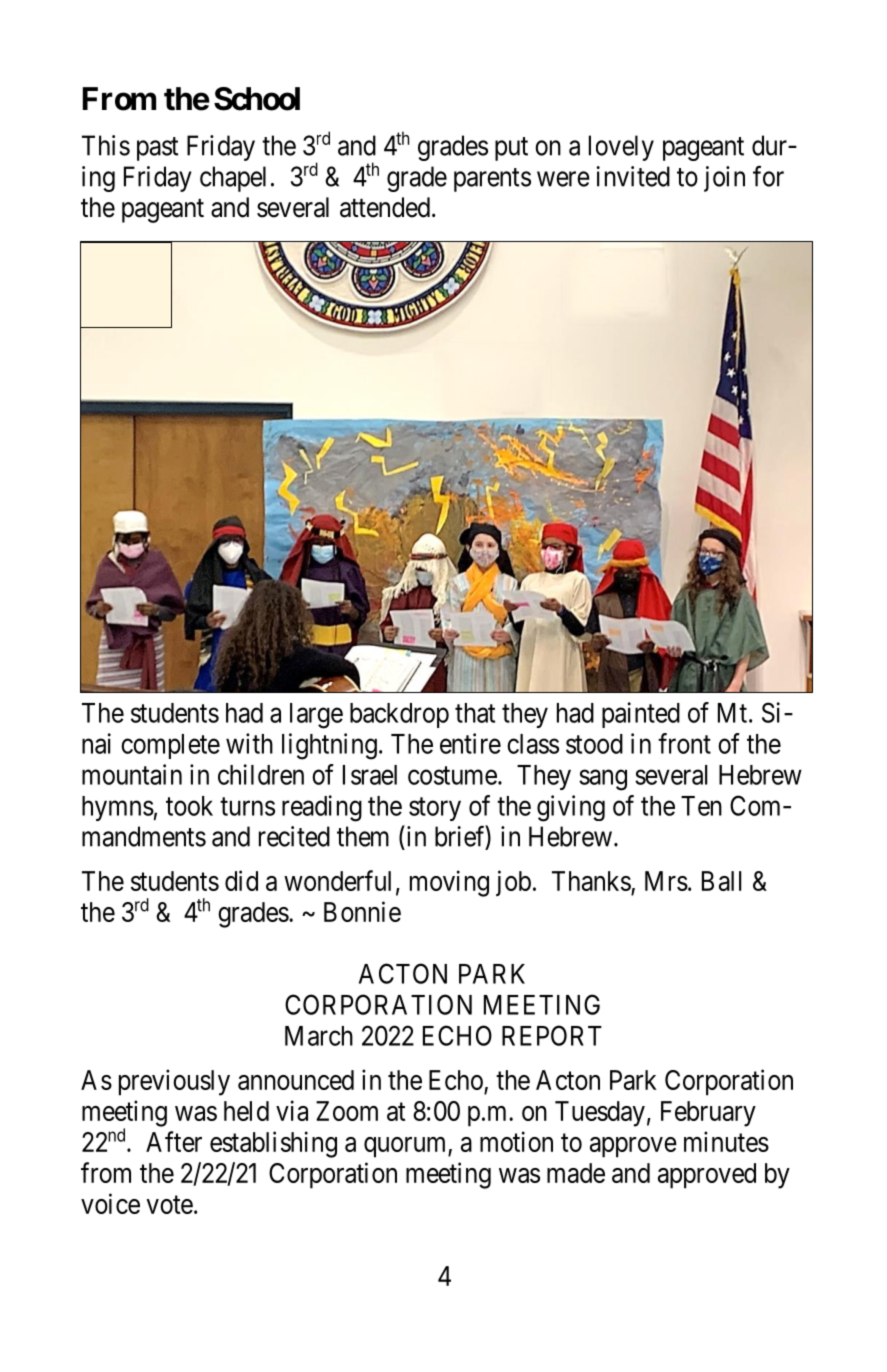  Describe the element at coordinates (157, 149) in the document. I see `past` at that location.
